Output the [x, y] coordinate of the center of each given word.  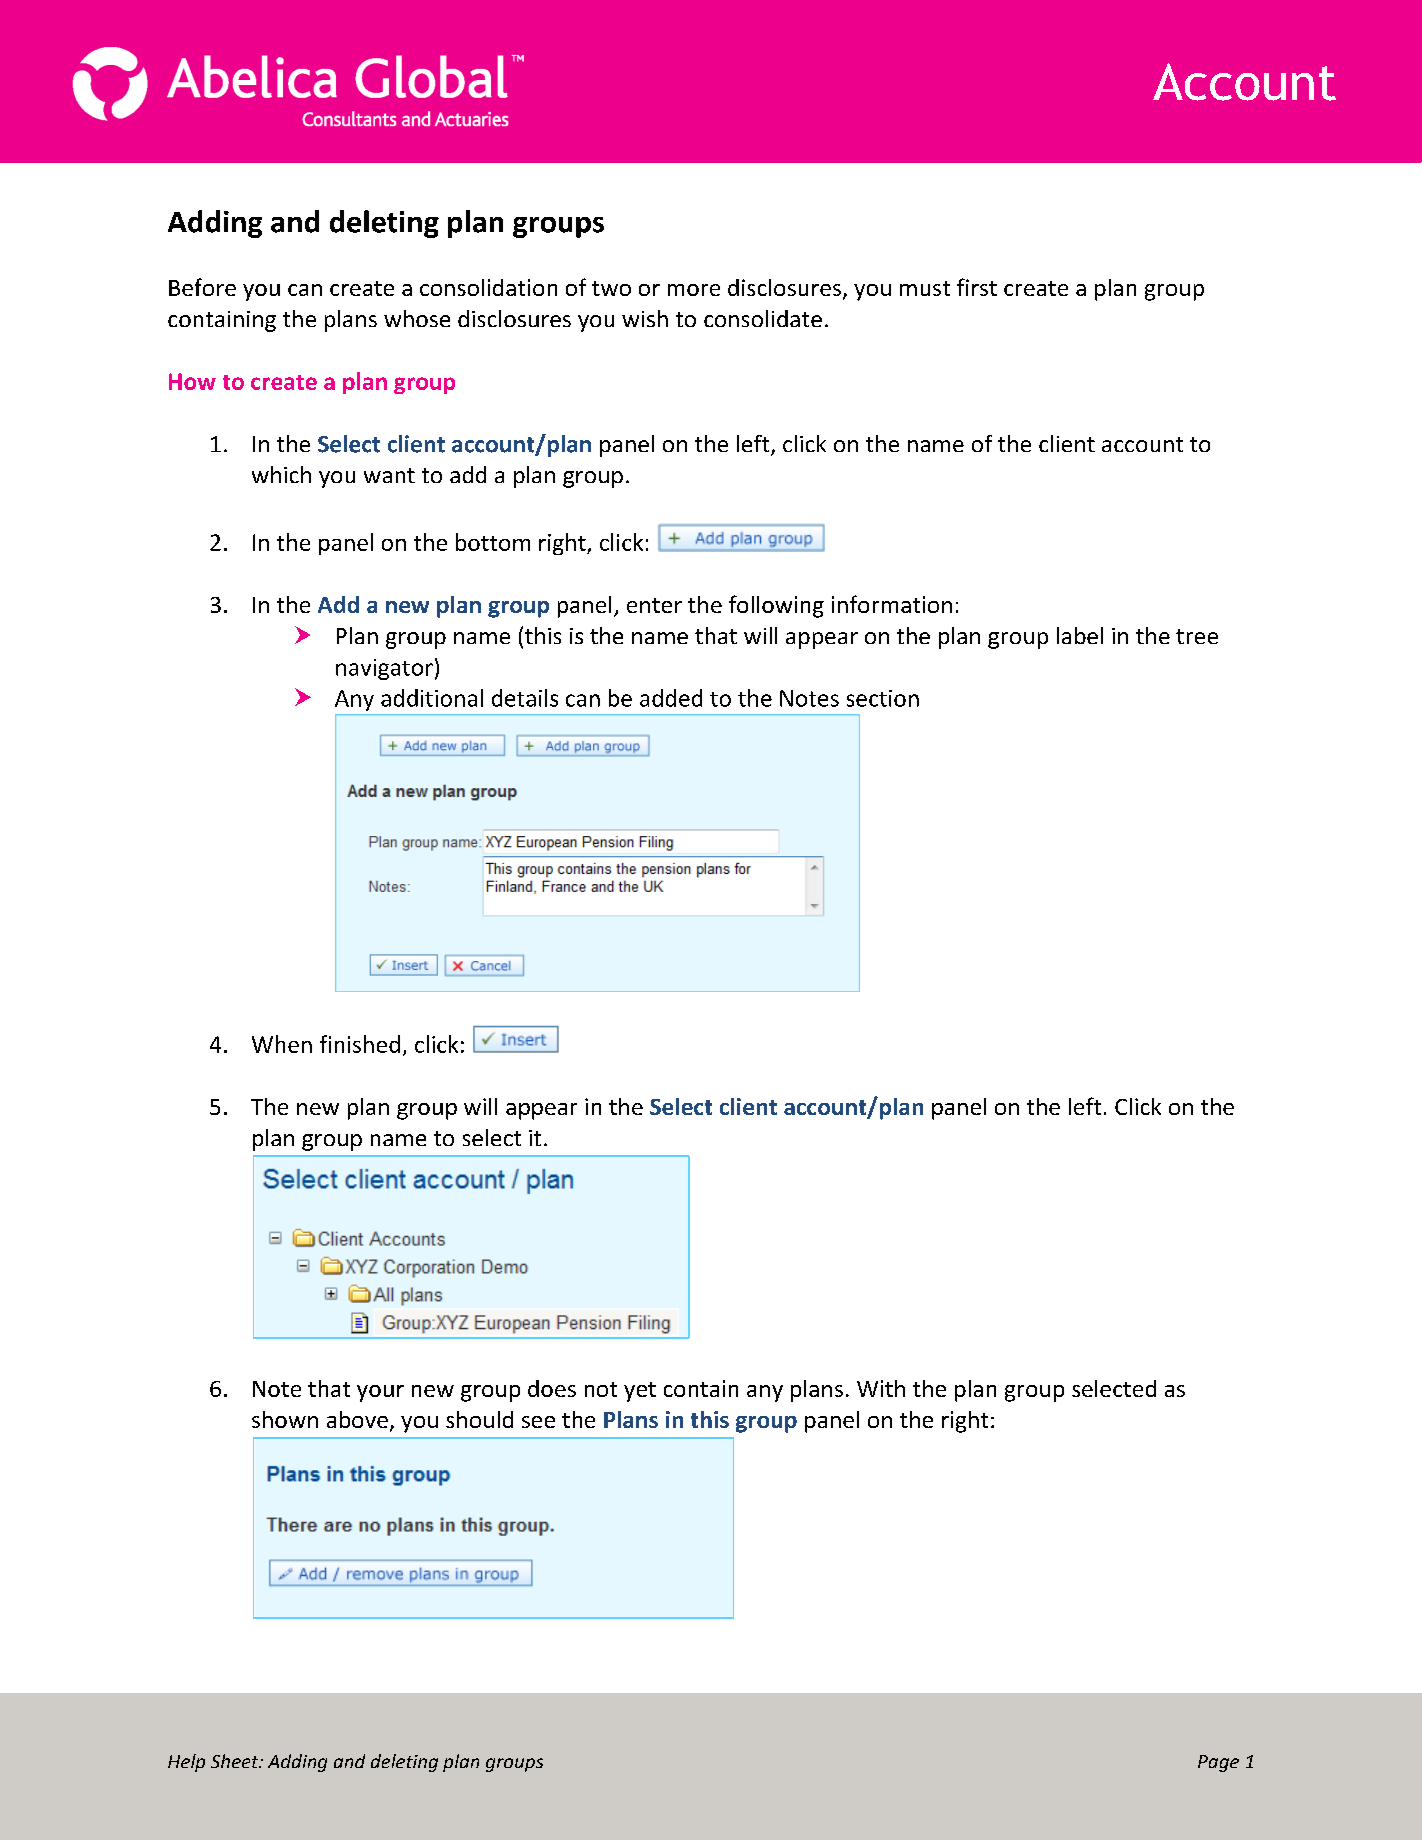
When [282, 1044]
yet [640, 1392]
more [694, 290]
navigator [384, 669]
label [1080, 635]
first [977, 287]
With [881, 1388]
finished [360, 1044]
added [671, 698]
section [883, 698]
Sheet [236, 1761]
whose [417, 318]
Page [1218, 1763]
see [538, 1422]
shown [285, 1419]
